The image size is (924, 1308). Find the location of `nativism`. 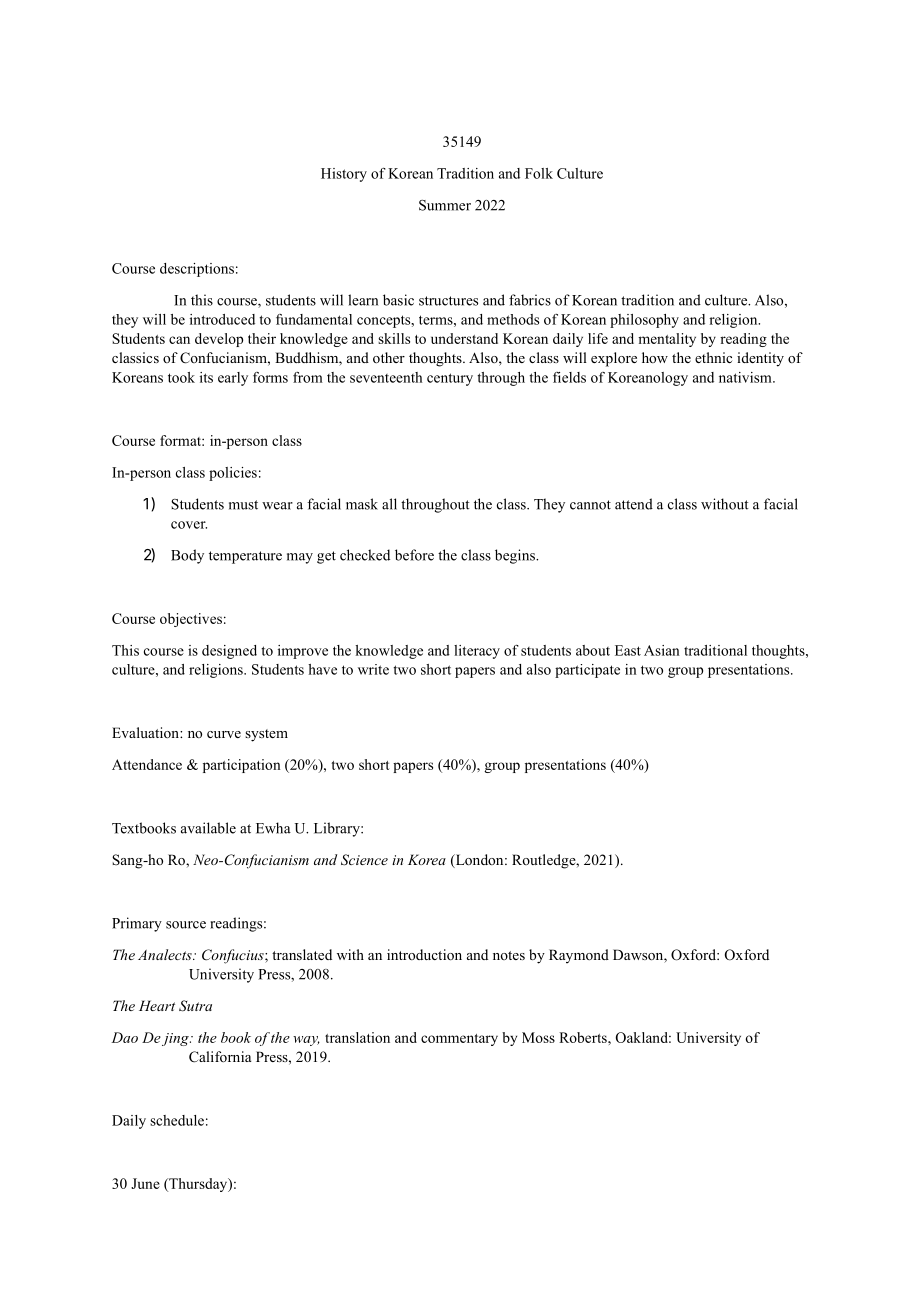

nativism is located at coordinates (746, 377).
